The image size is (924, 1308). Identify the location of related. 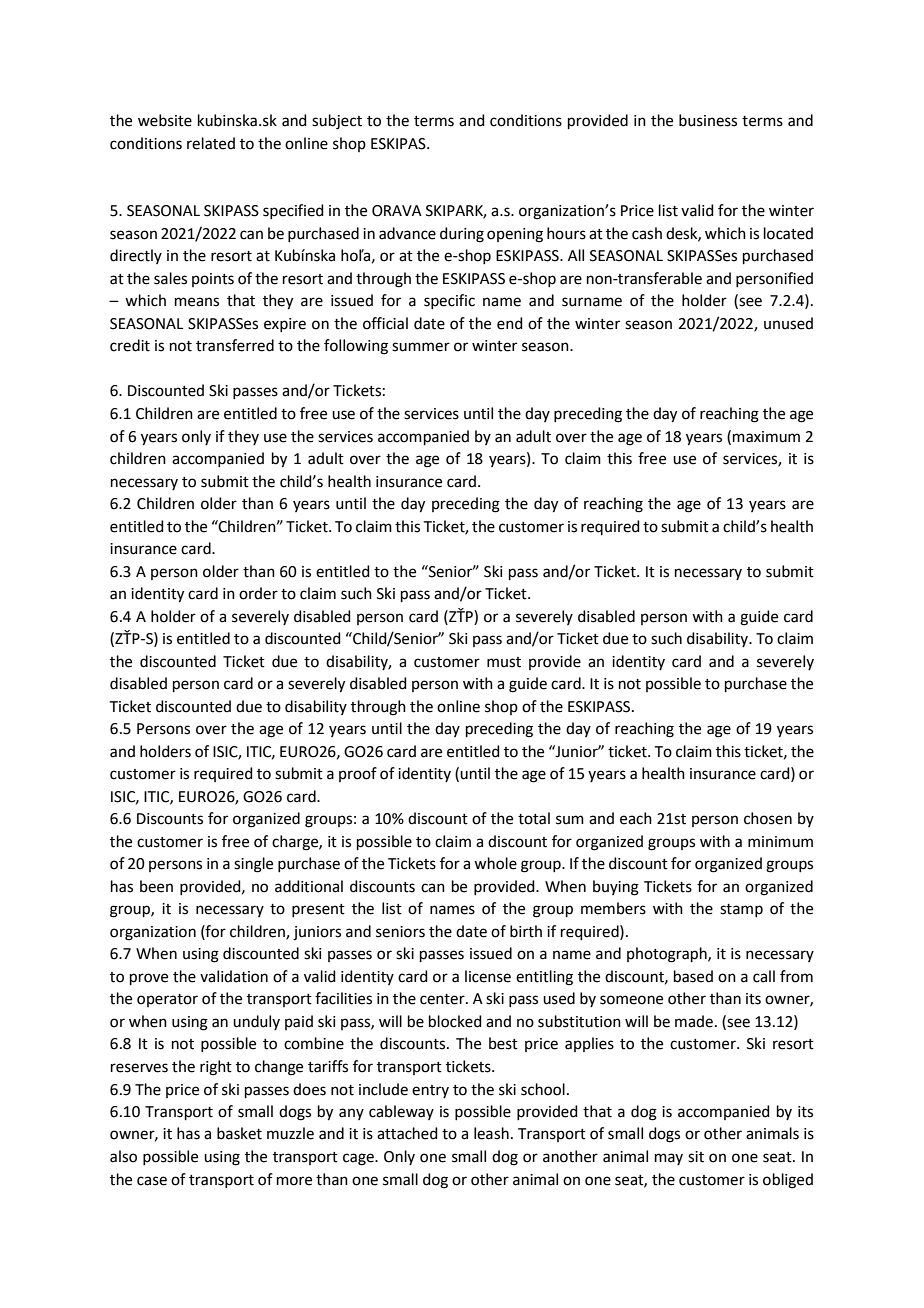
(211, 143).
